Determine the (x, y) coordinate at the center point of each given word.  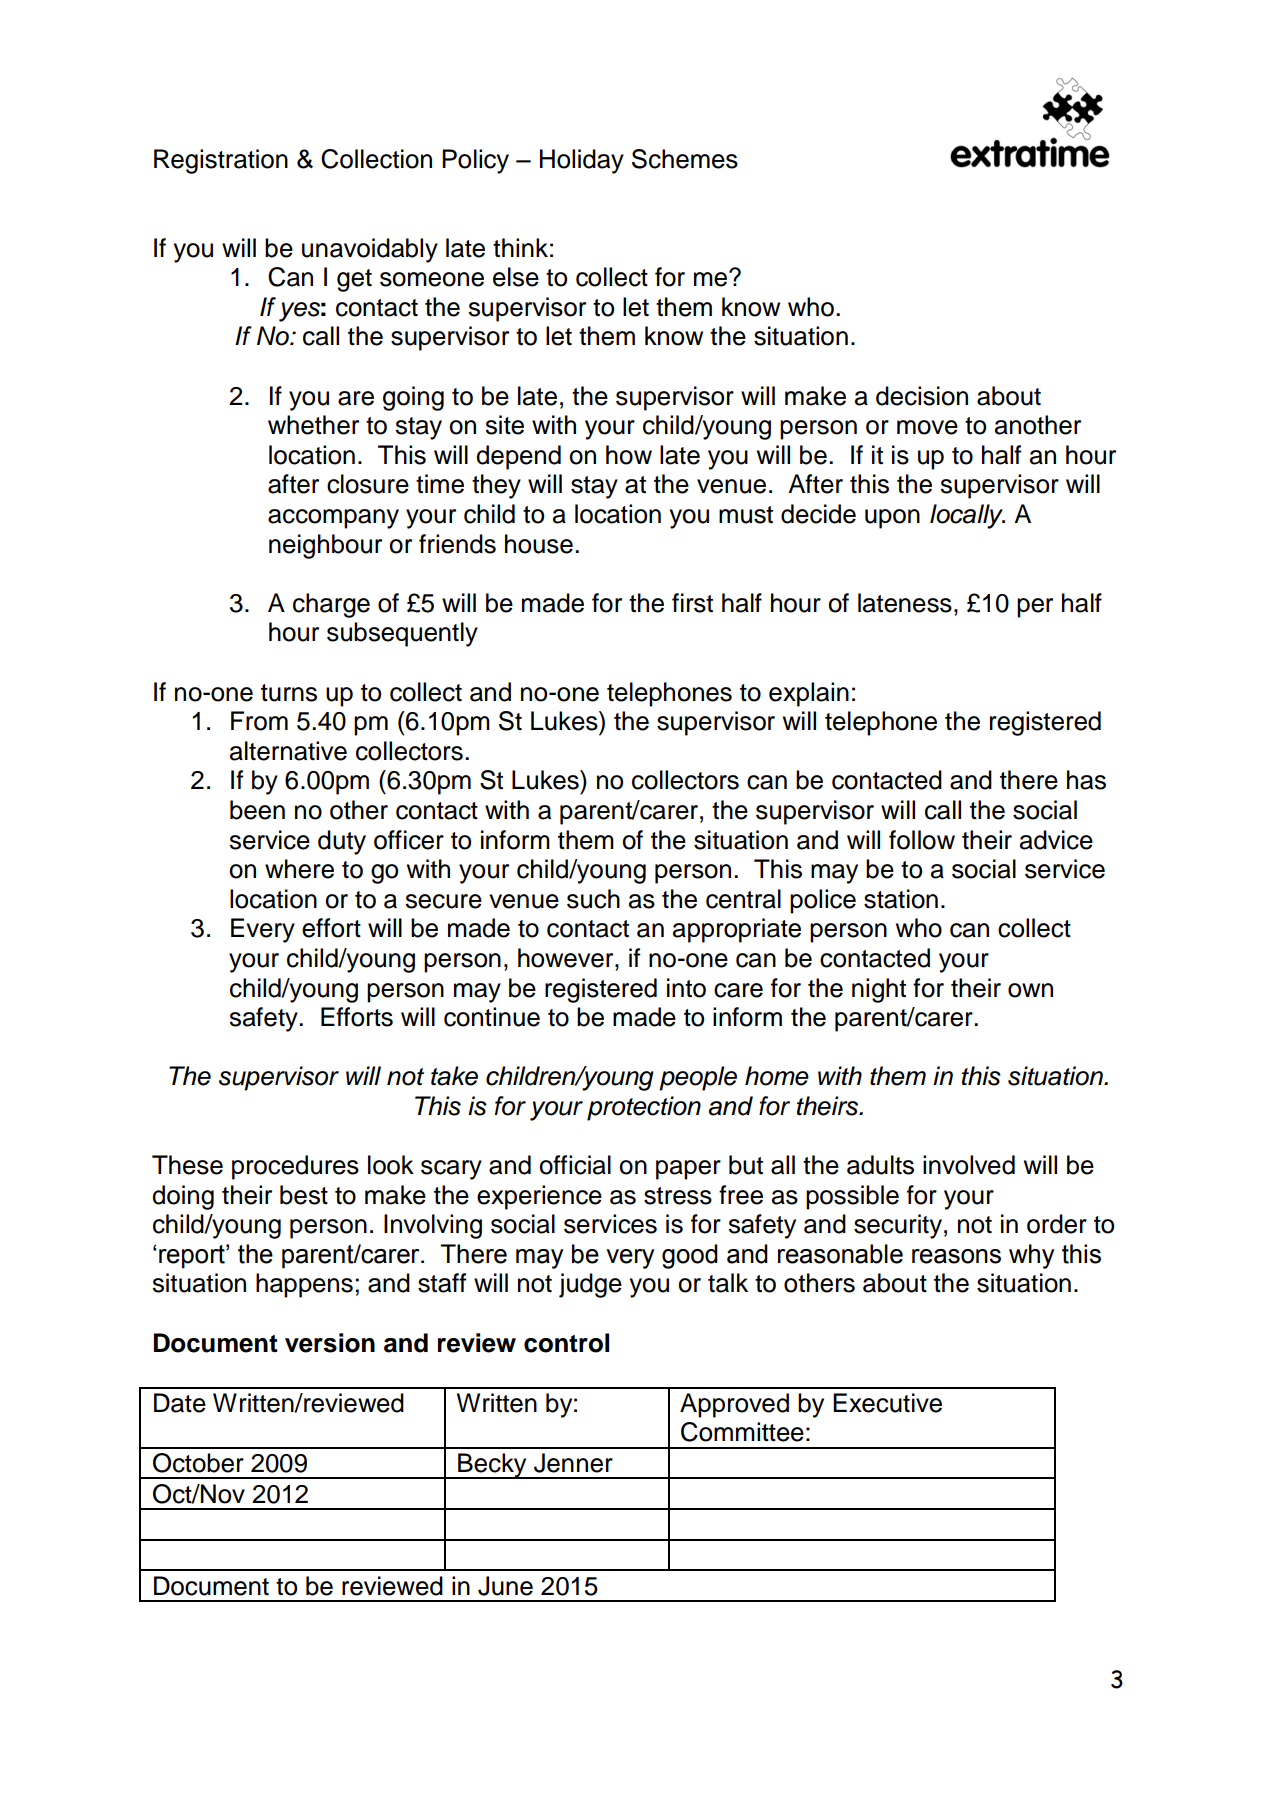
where (299, 869)
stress (678, 1196)
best (304, 1195)
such (593, 899)
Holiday (582, 161)
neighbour (325, 546)
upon (892, 519)
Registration (221, 161)
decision (922, 396)
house (539, 544)
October (198, 1463)
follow (922, 840)
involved (969, 1165)
